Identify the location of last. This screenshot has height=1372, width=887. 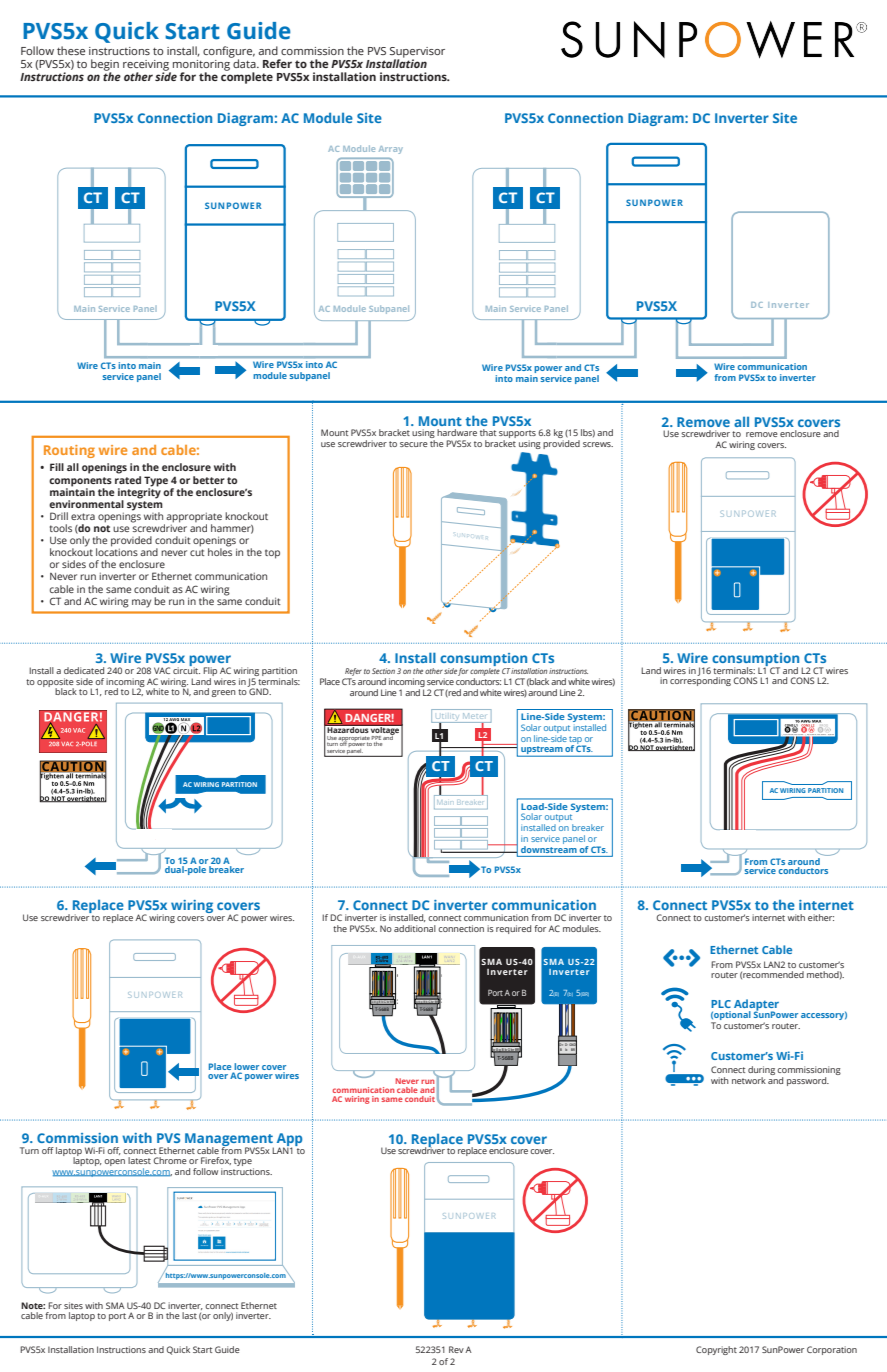
(189, 1315).
